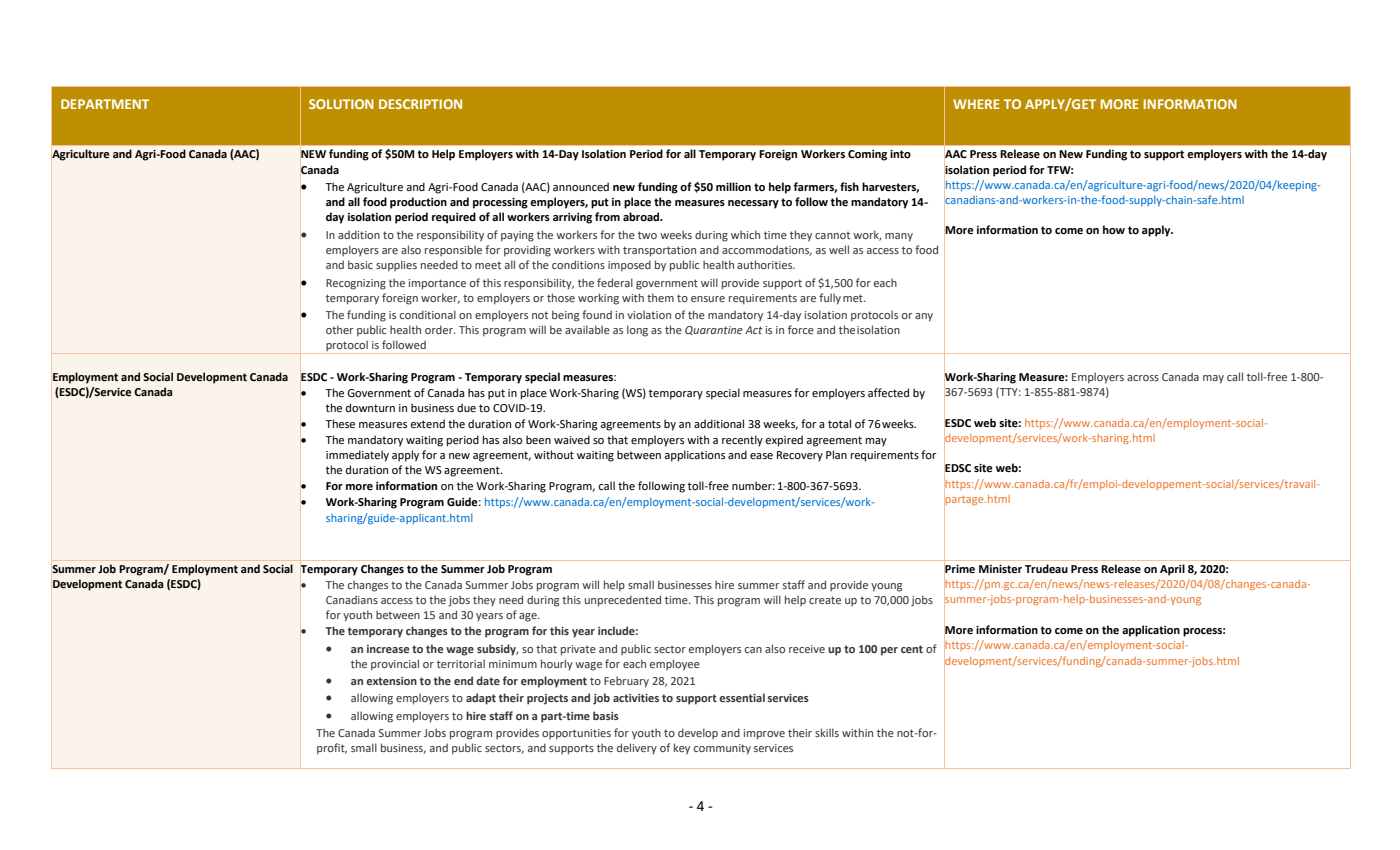  Describe the element at coordinates (437, 284) in the screenshot. I see `importance` at that location.
